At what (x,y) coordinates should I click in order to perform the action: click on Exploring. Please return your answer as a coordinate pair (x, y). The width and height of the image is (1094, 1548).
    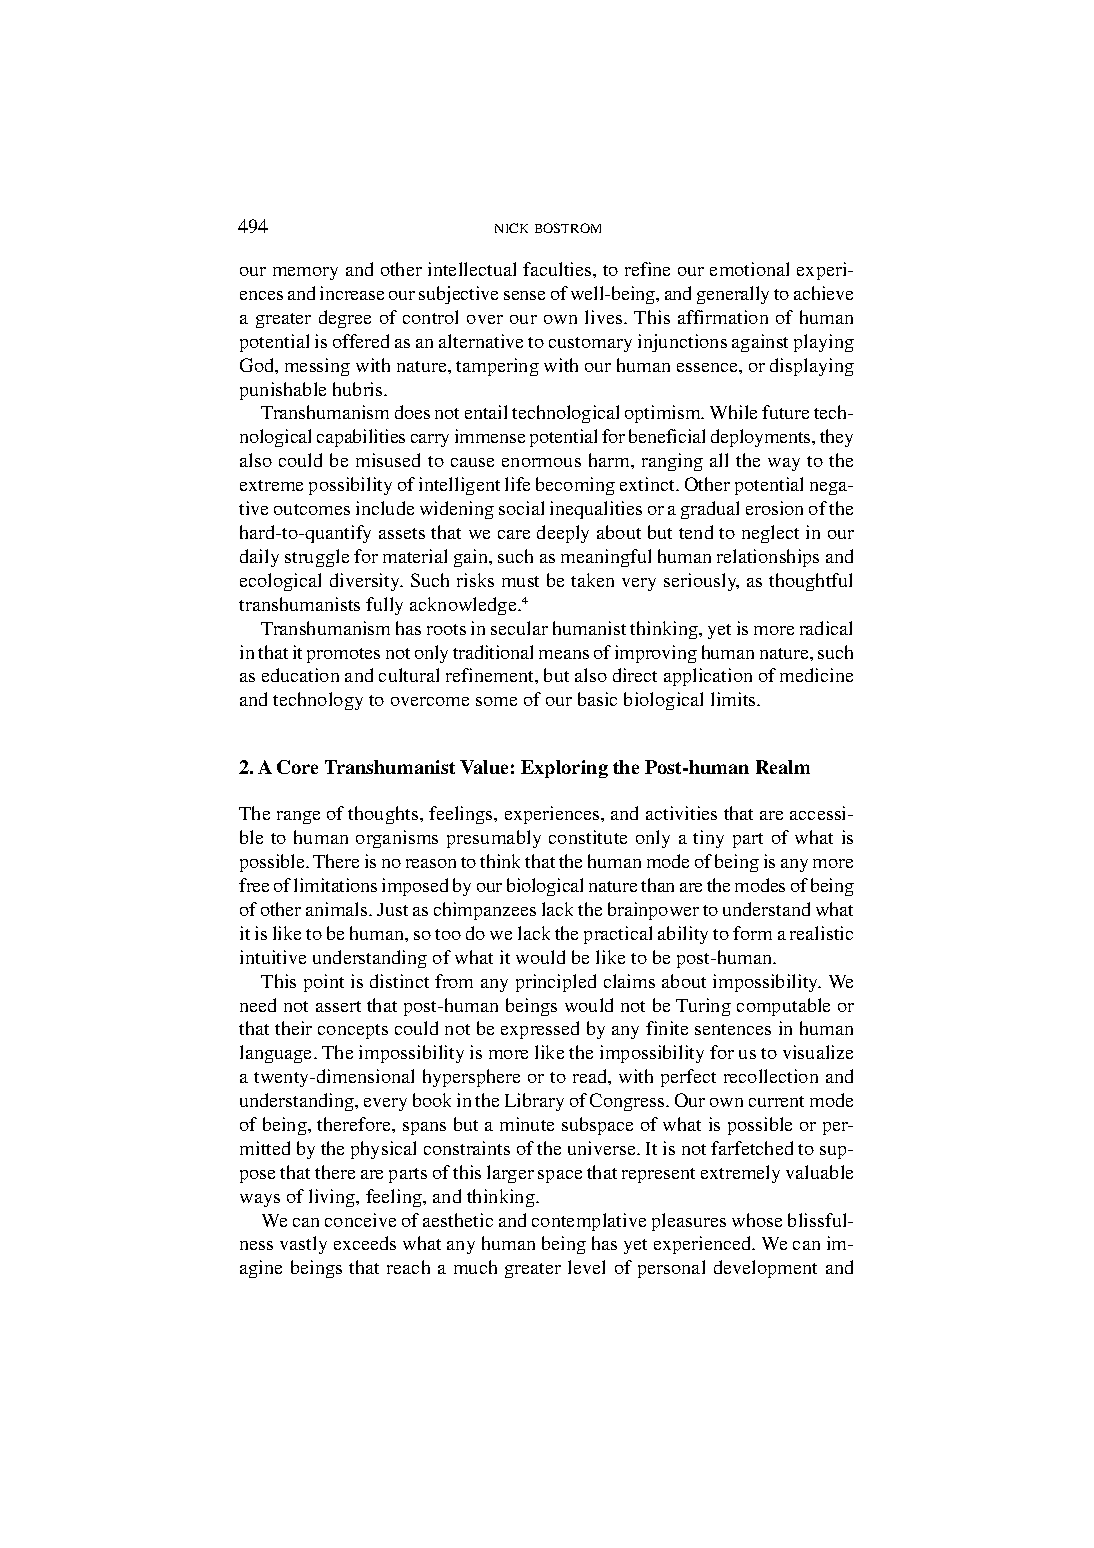
    Looking at the image, I should click on (564, 769).
